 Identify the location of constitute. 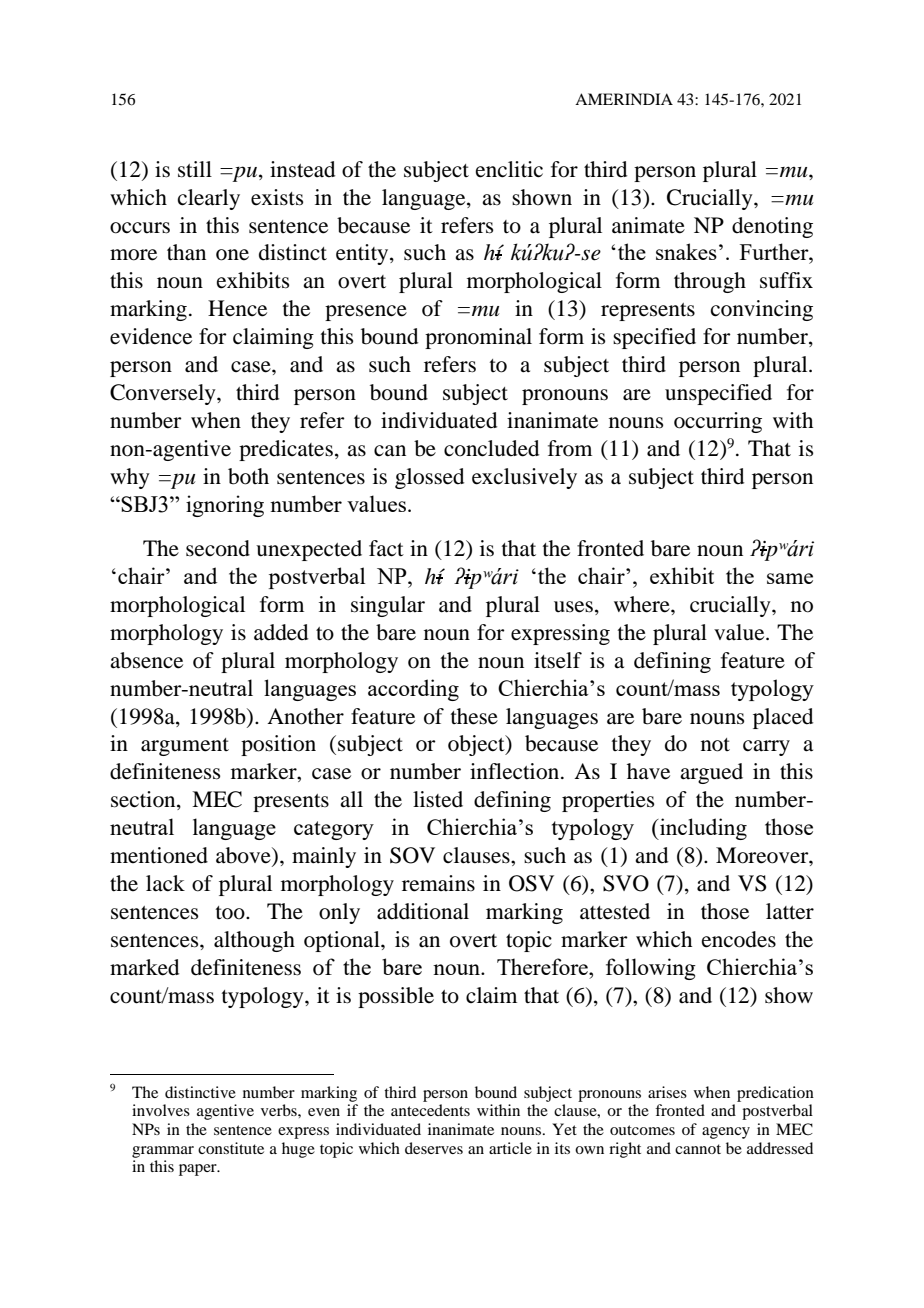
(231, 1148).
